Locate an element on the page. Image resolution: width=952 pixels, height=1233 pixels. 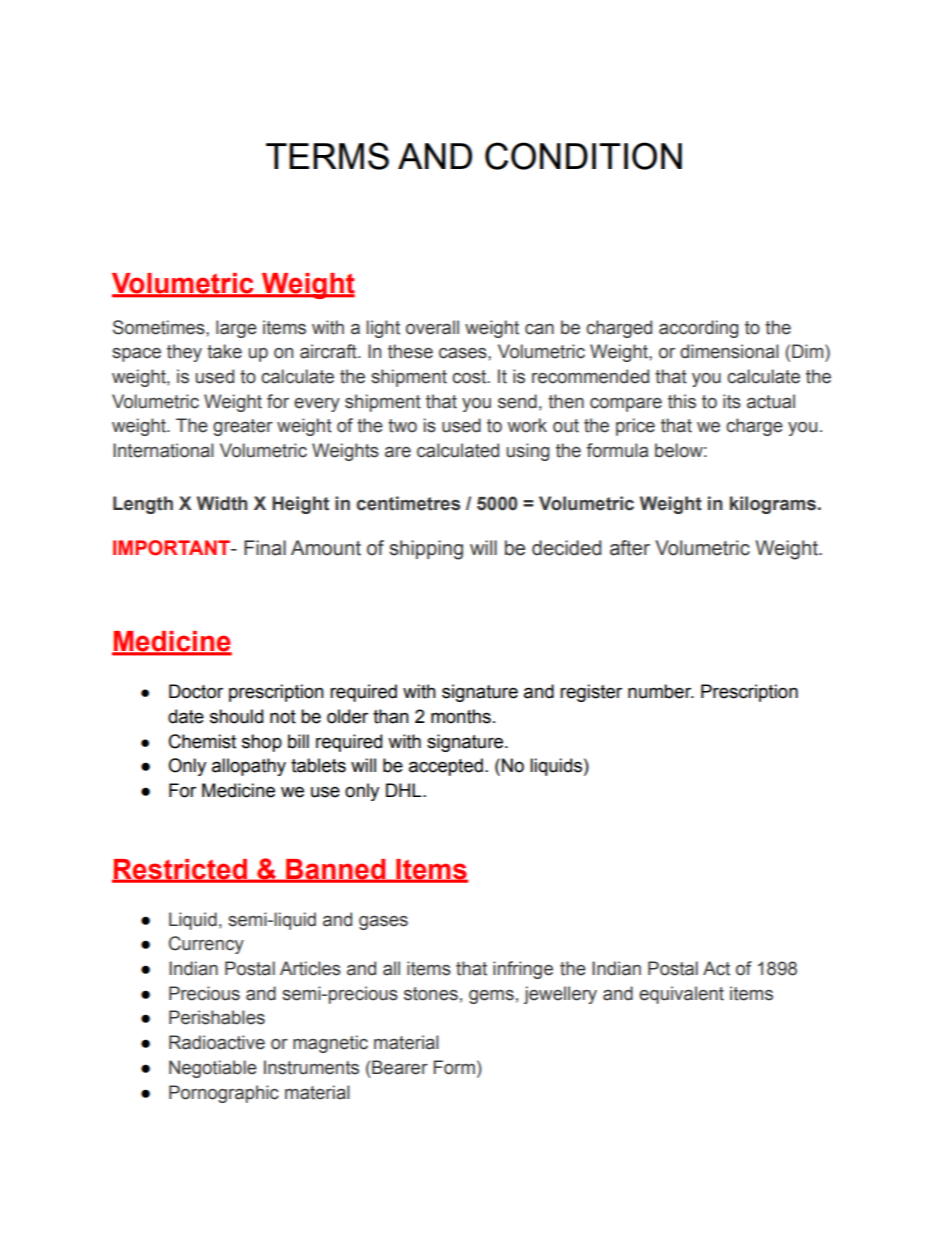
number is located at coordinates (661, 691).
